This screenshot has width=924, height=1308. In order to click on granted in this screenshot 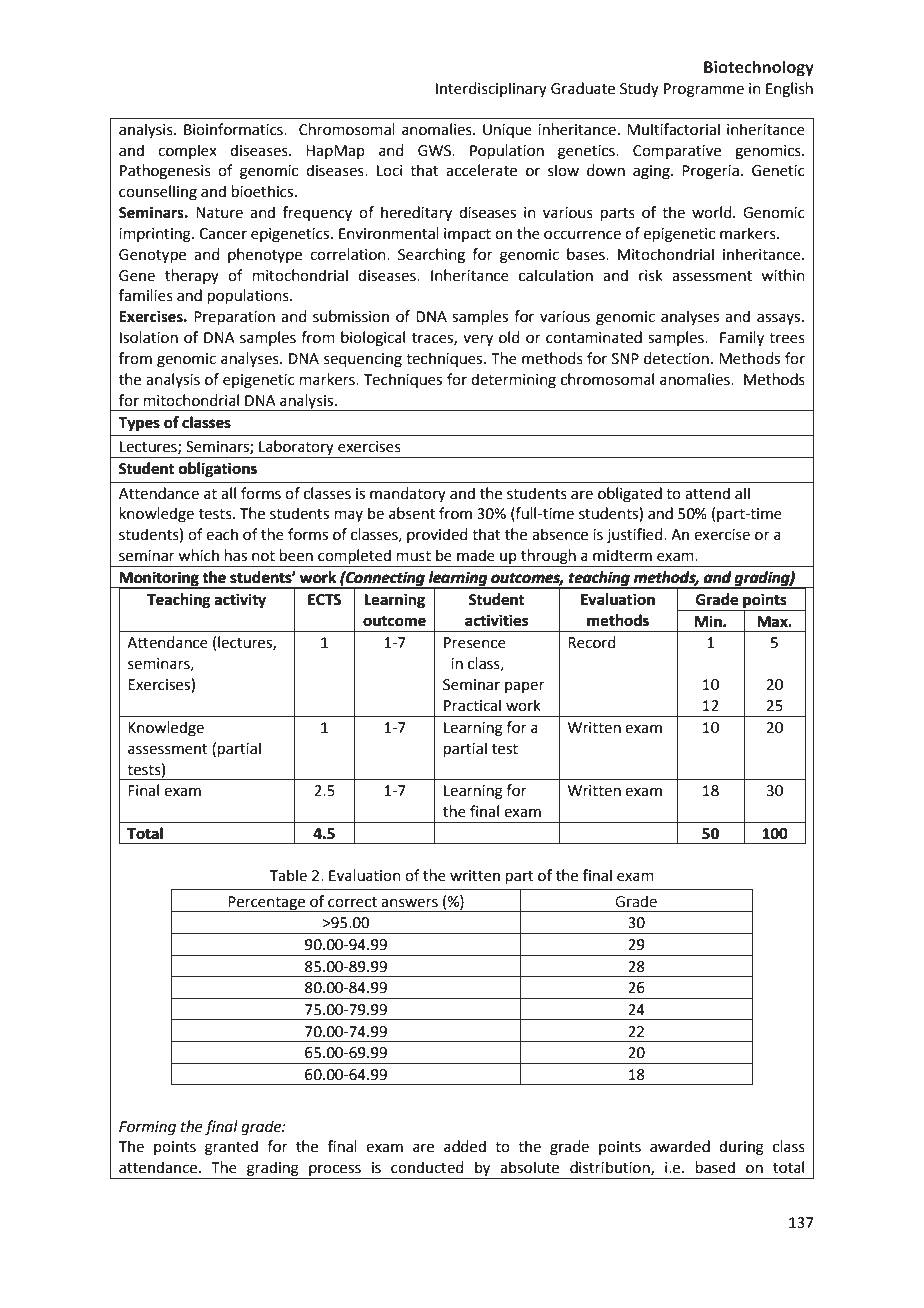, I will do `click(231, 1148)`.
